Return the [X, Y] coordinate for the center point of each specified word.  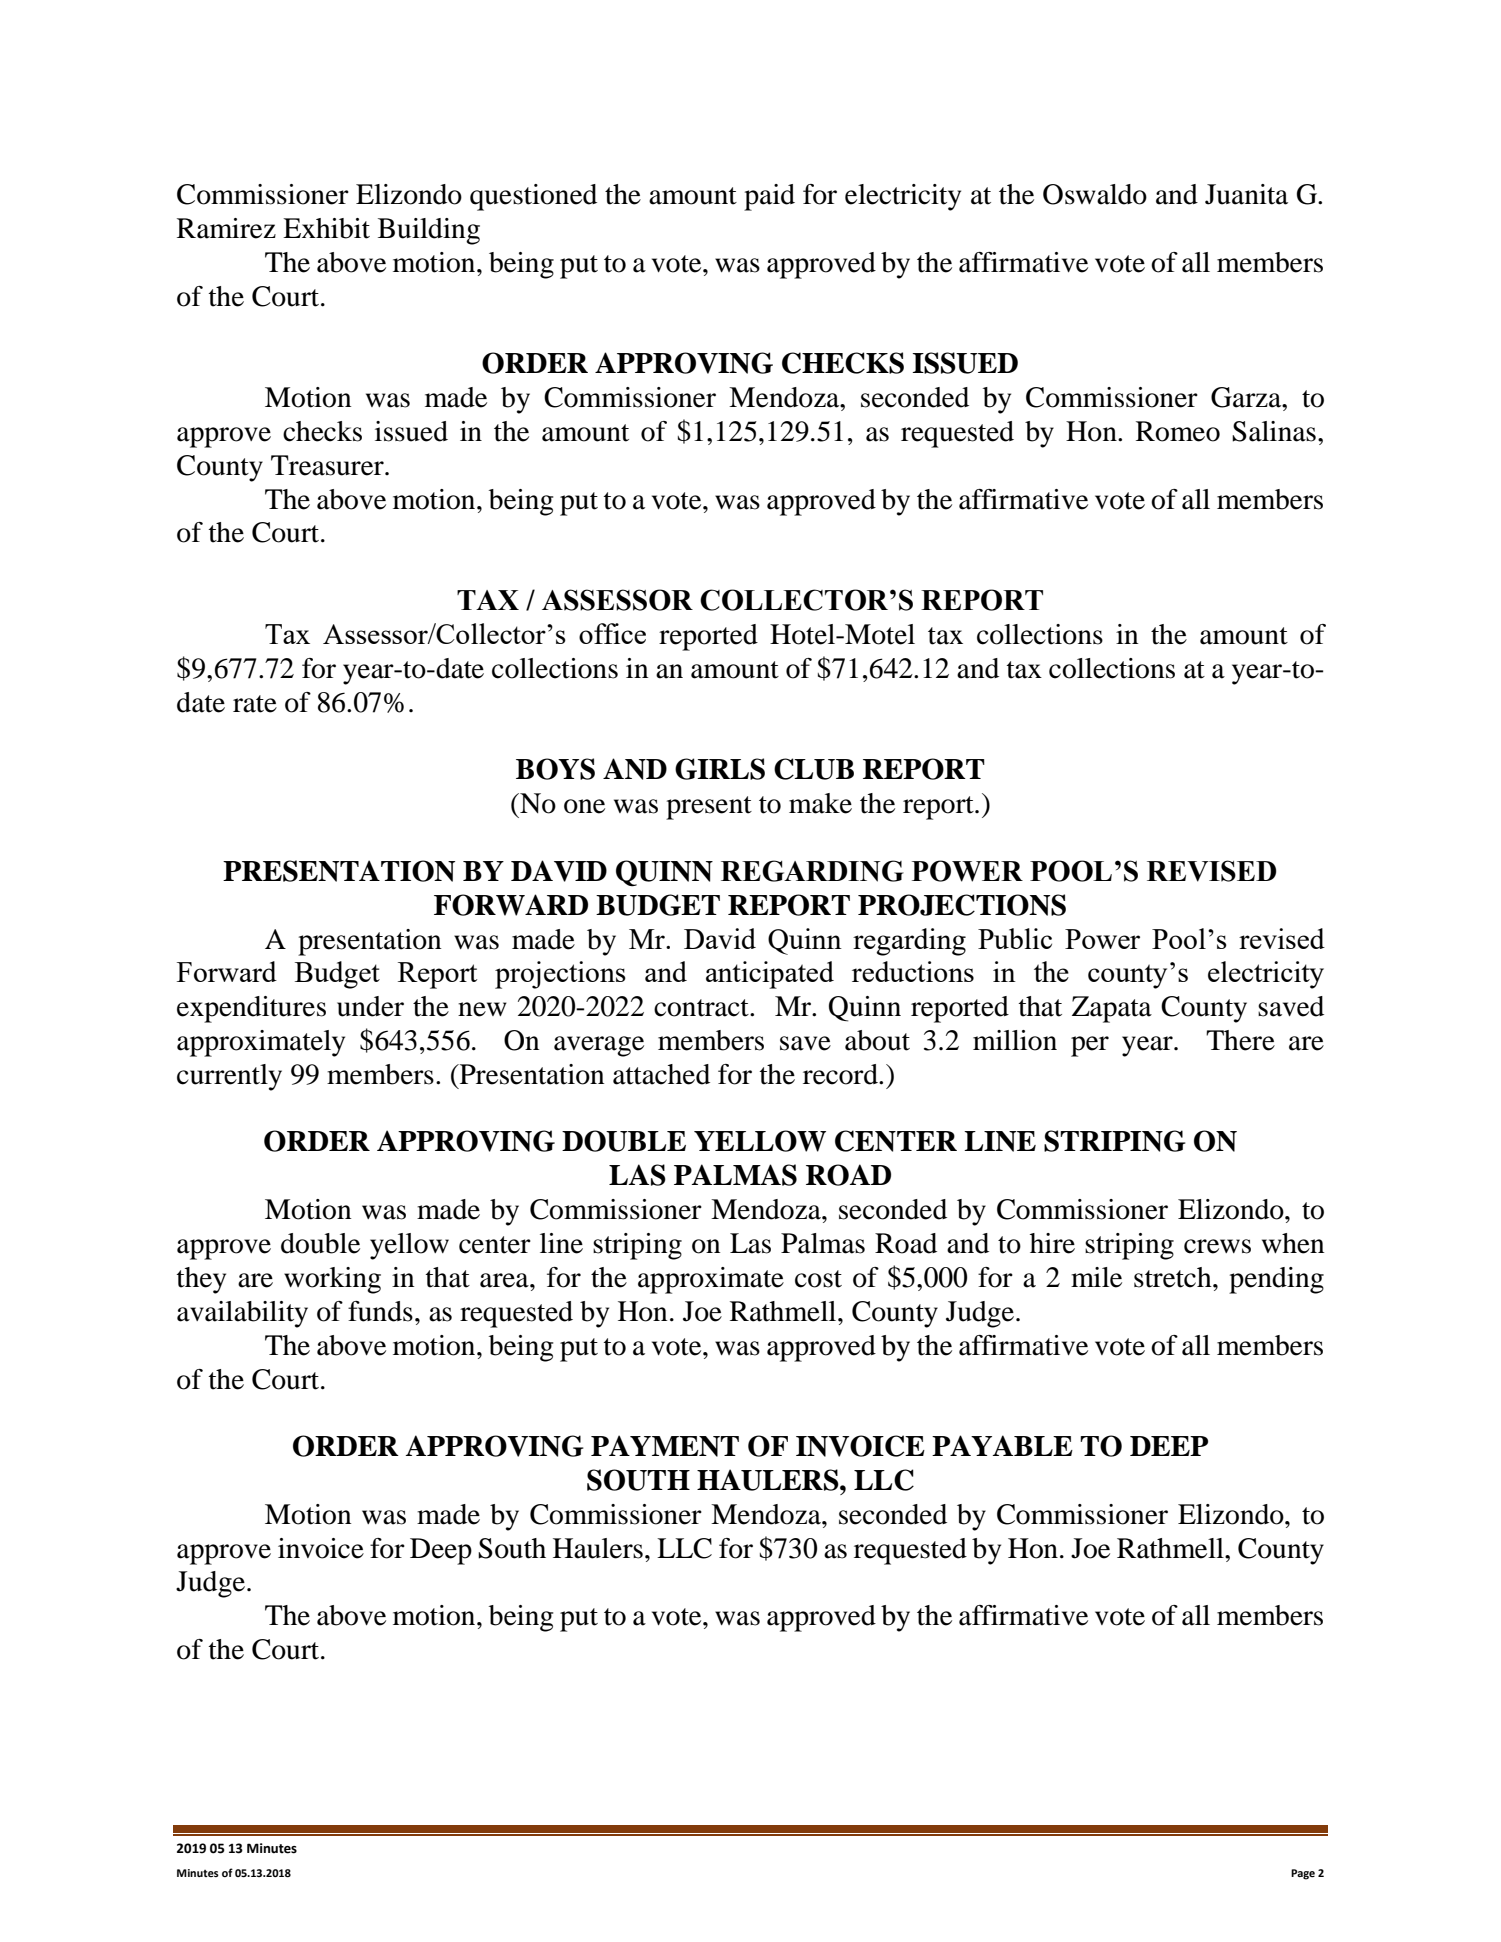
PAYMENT [665, 1446]
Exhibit [326, 228]
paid [769, 197]
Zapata [1112, 1009]
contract [702, 1008]
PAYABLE [1002, 1445]
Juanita [1246, 194]
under [370, 1006]
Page [1303, 1874]
